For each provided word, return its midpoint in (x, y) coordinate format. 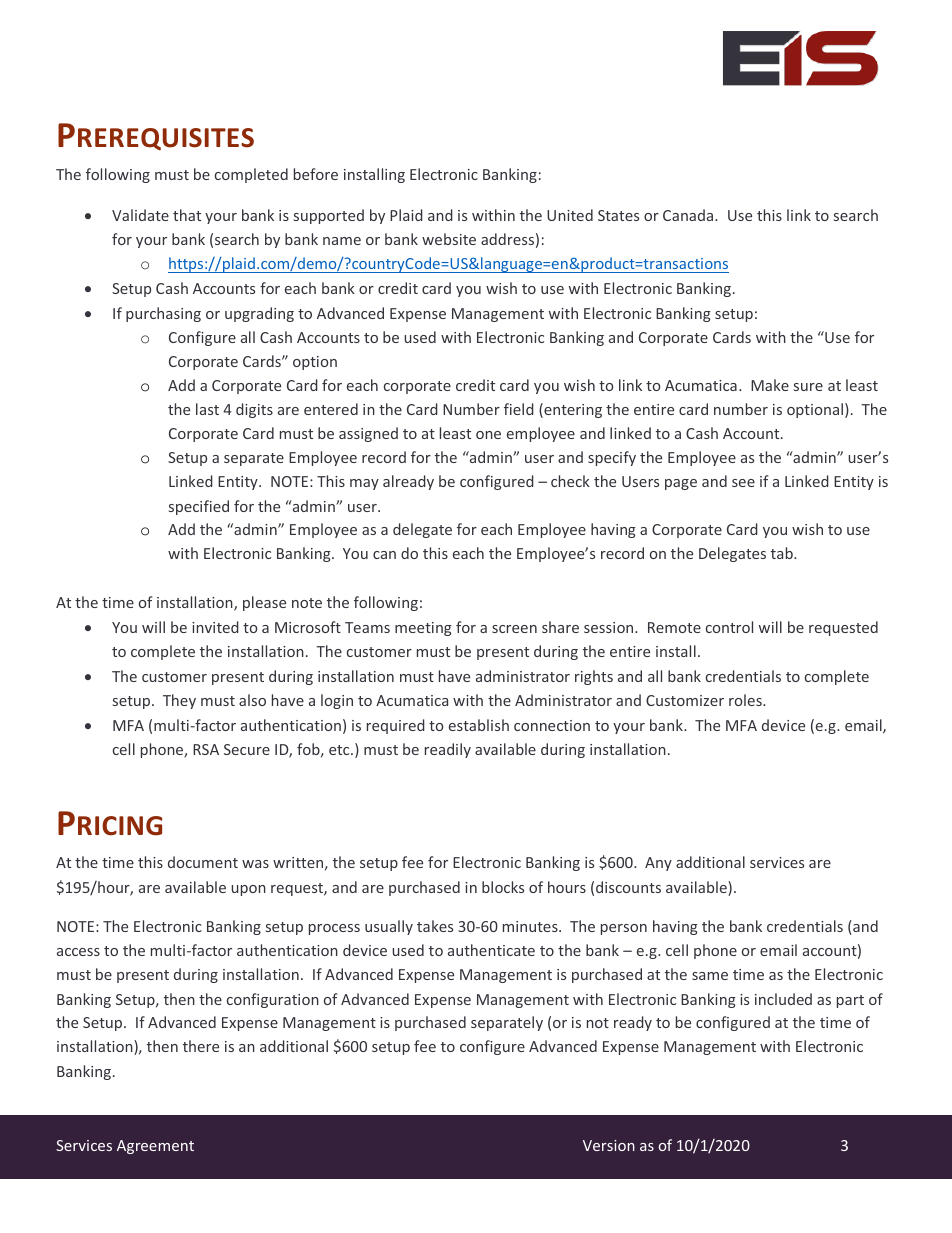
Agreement (155, 1147)
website (449, 239)
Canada (689, 215)
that (187, 215)
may (364, 484)
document (203, 862)
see (743, 483)
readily (448, 750)
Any (658, 864)
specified (199, 507)
